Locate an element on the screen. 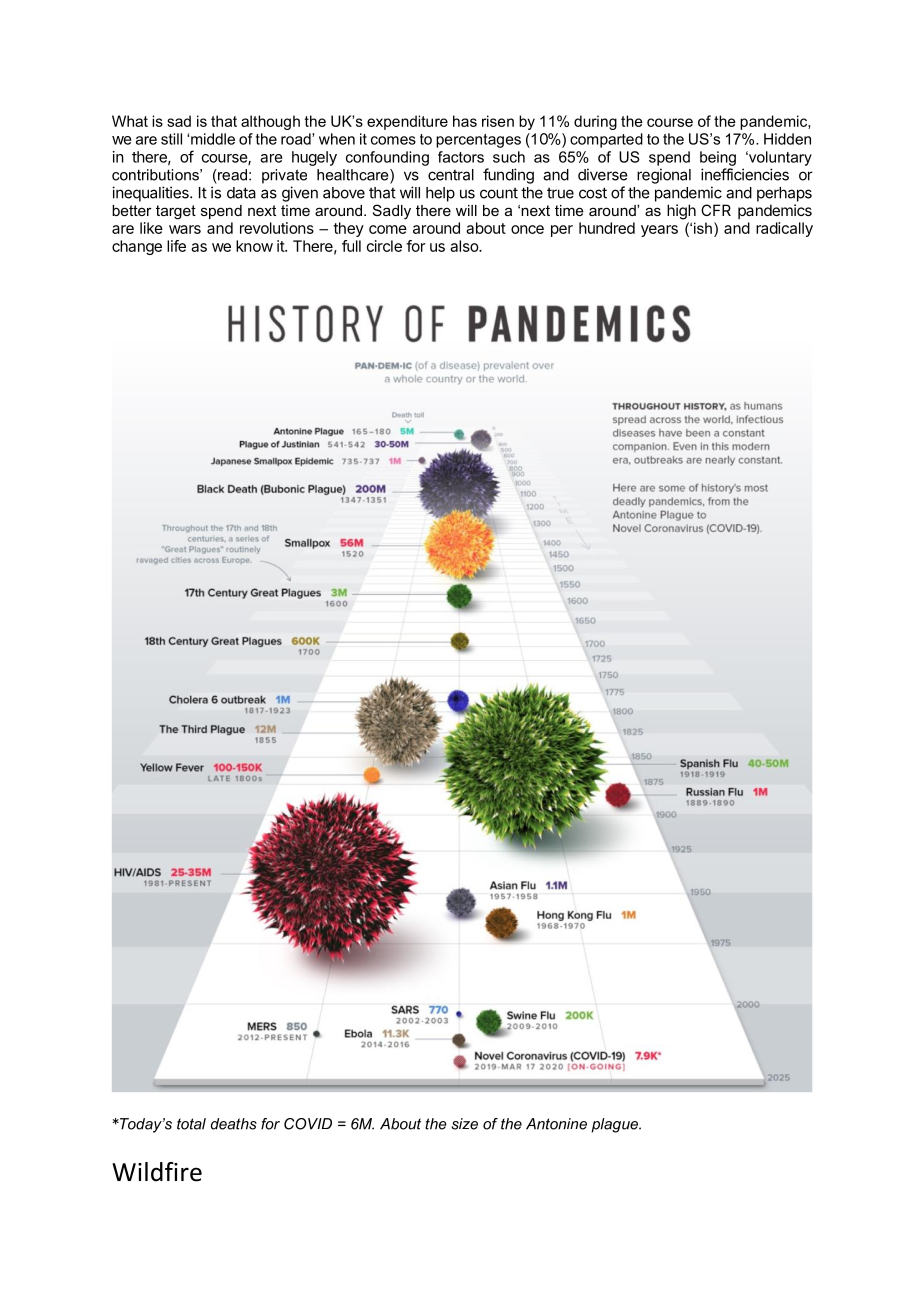  life is located at coordinates (176, 246).
